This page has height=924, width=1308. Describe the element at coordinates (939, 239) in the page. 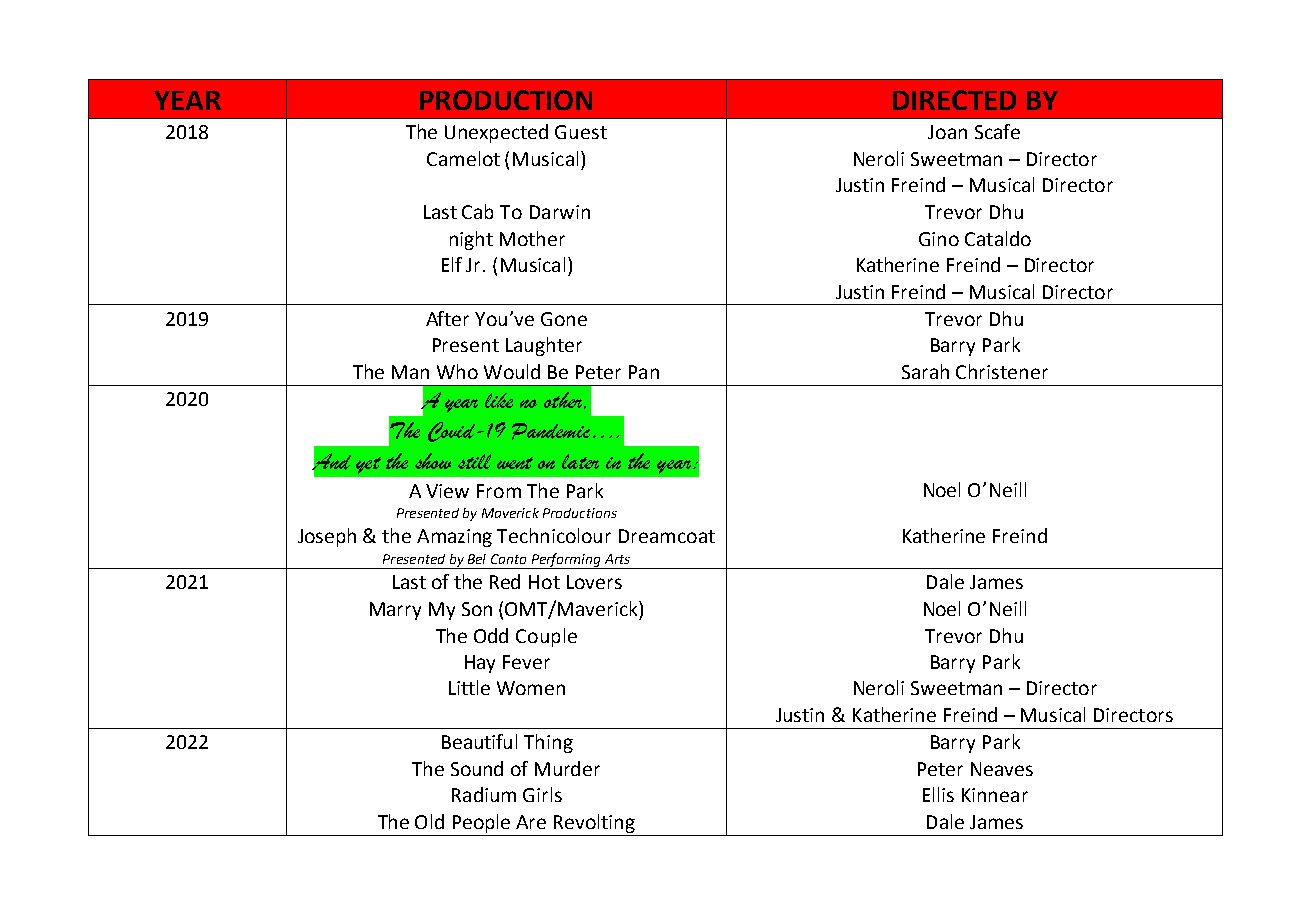

I see `Gino` at that location.
